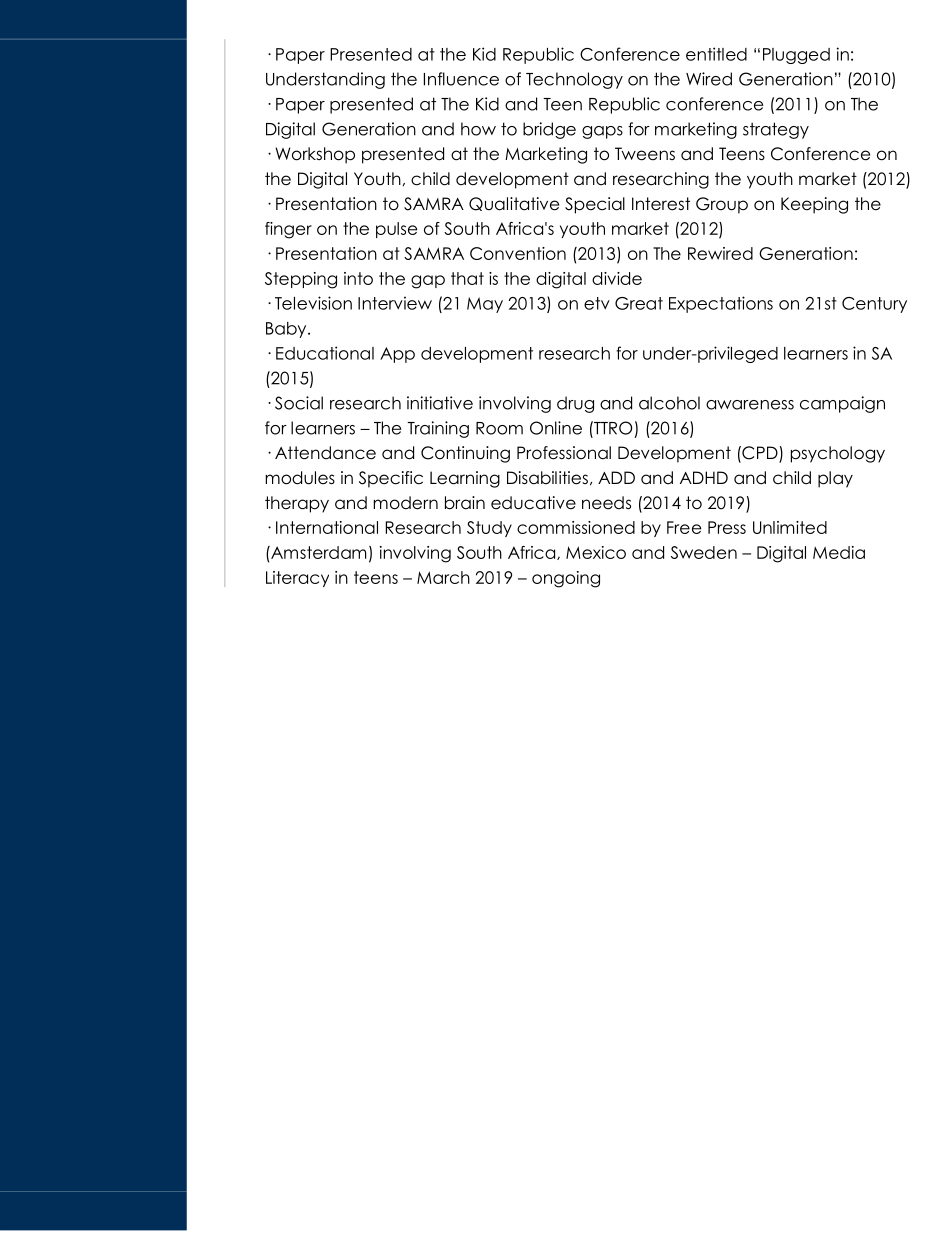 The height and width of the document is (1233, 952). Describe the element at coordinates (395, 303) in the document. I see `Interview` at that location.
